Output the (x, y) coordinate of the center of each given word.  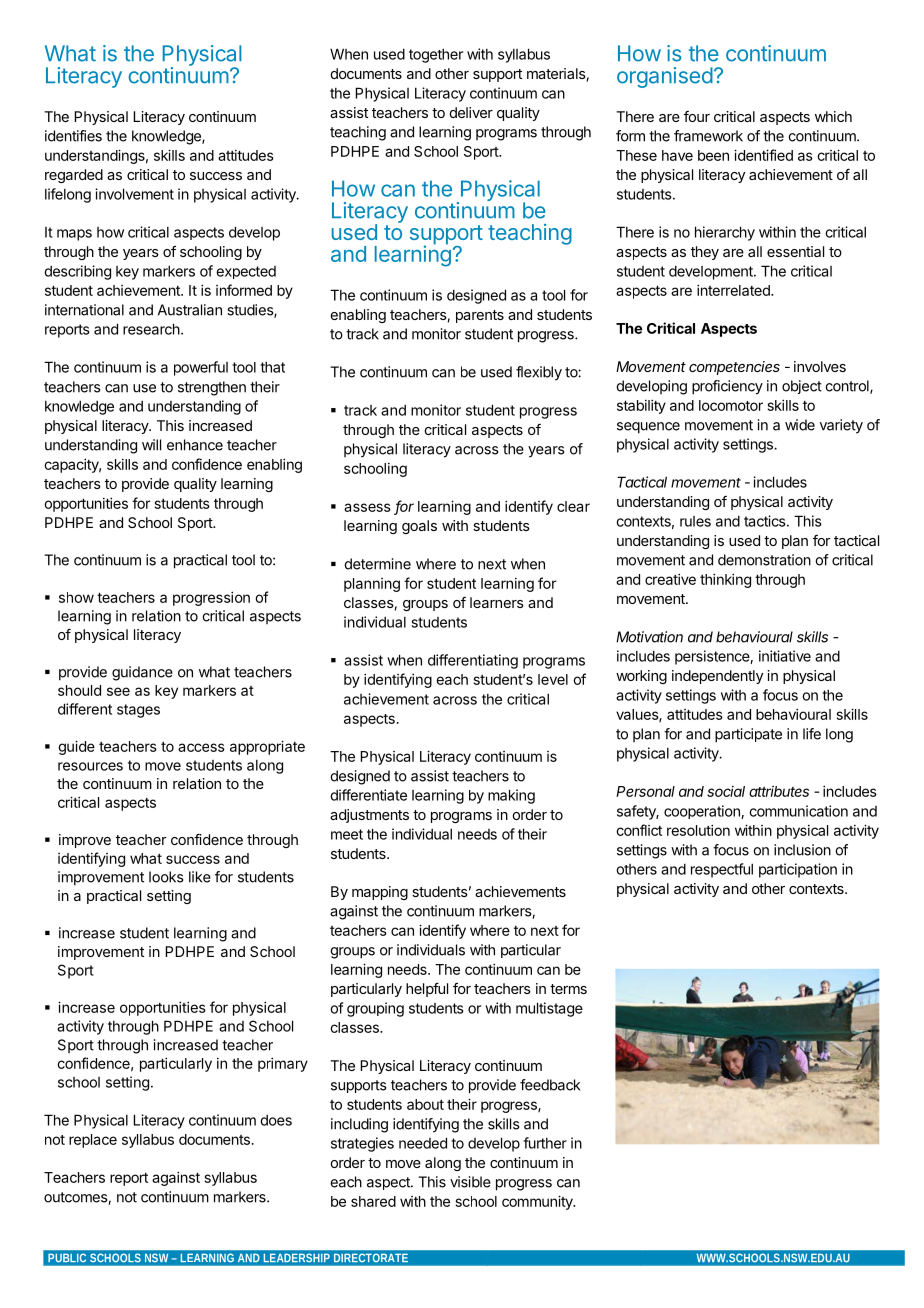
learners (497, 602)
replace (93, 1141)
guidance (142, 673)
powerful (201, 368)
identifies (73, 136)
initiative (785, 656)
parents (480, 316)
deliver (471, 112)
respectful (722, 870)
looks (166, 877)
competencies (734, 368)
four (697, 116)
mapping (380, 893)
